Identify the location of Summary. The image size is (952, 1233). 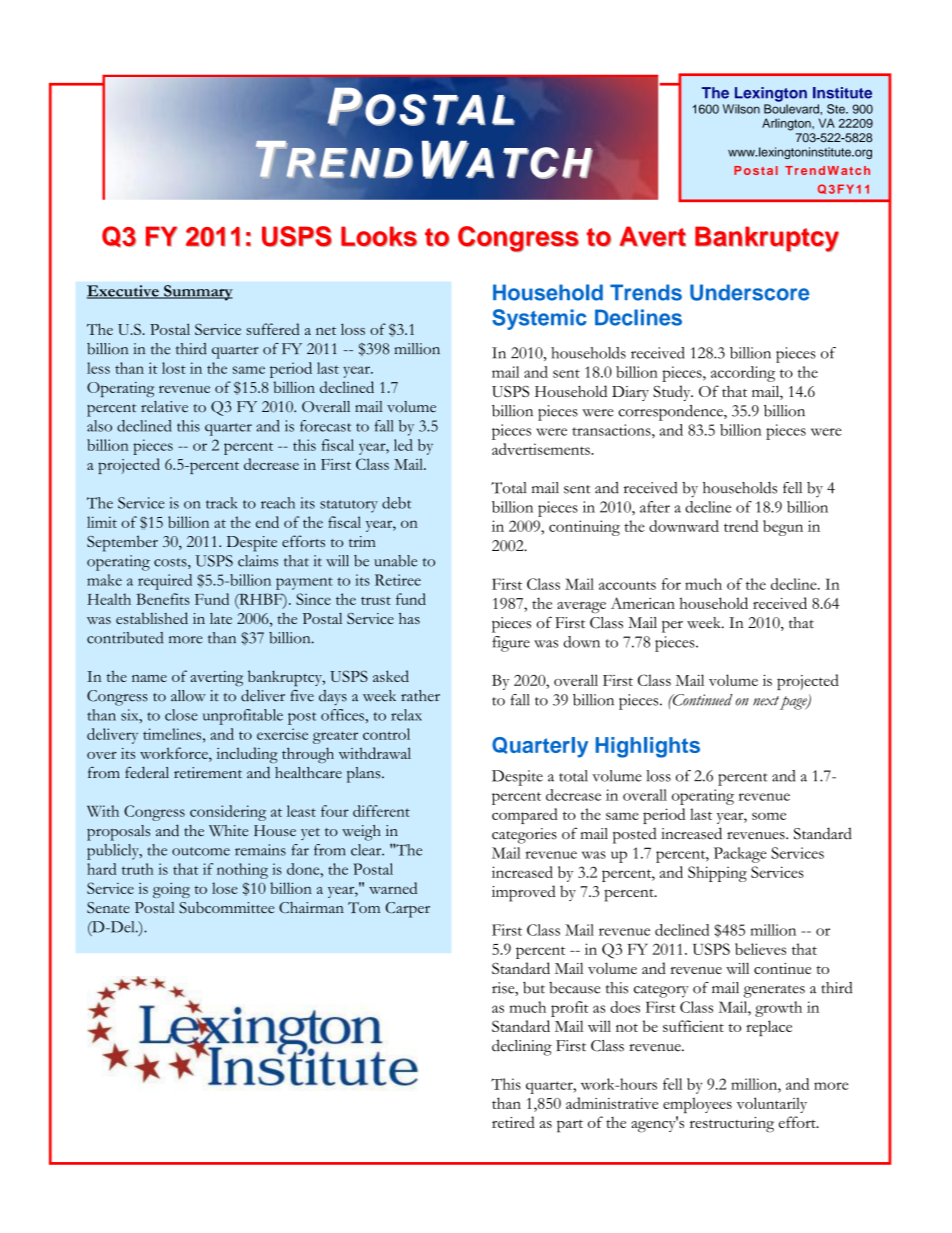
(197, 293).
